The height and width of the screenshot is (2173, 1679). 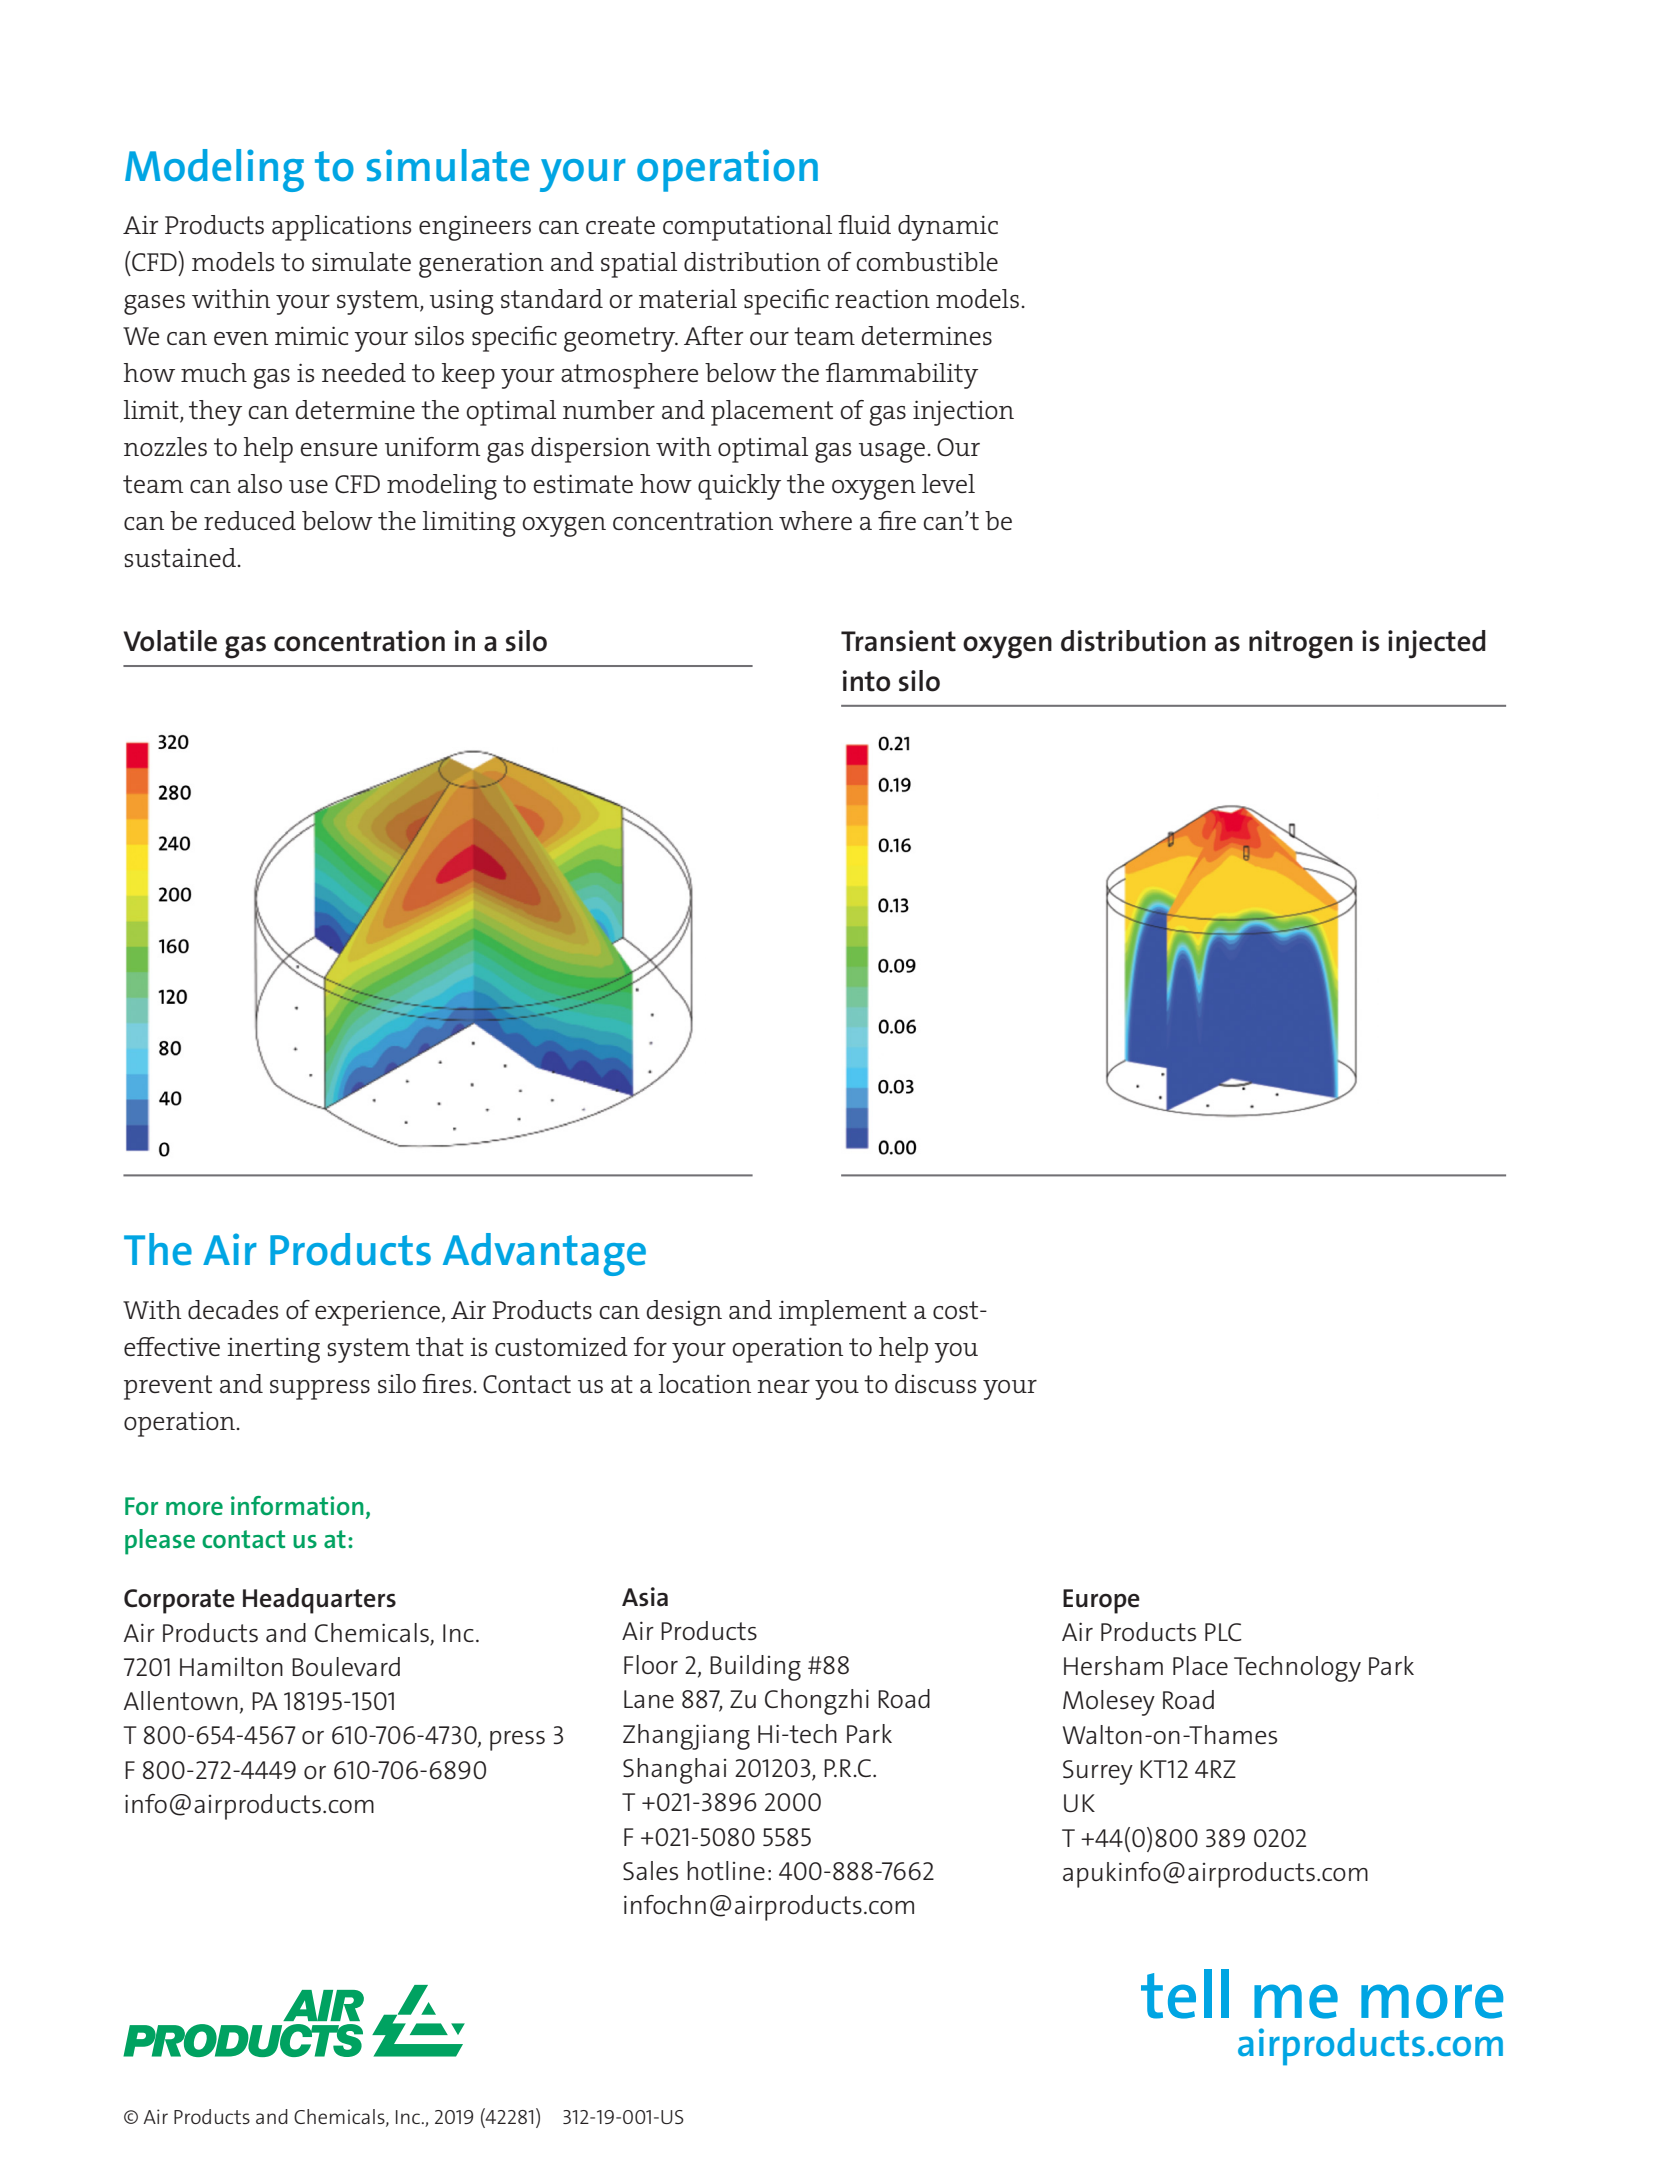 What do you see at coordinates (233, 1309) in the screenshot?
I see `decades` at bounding box center [233, 1309].
